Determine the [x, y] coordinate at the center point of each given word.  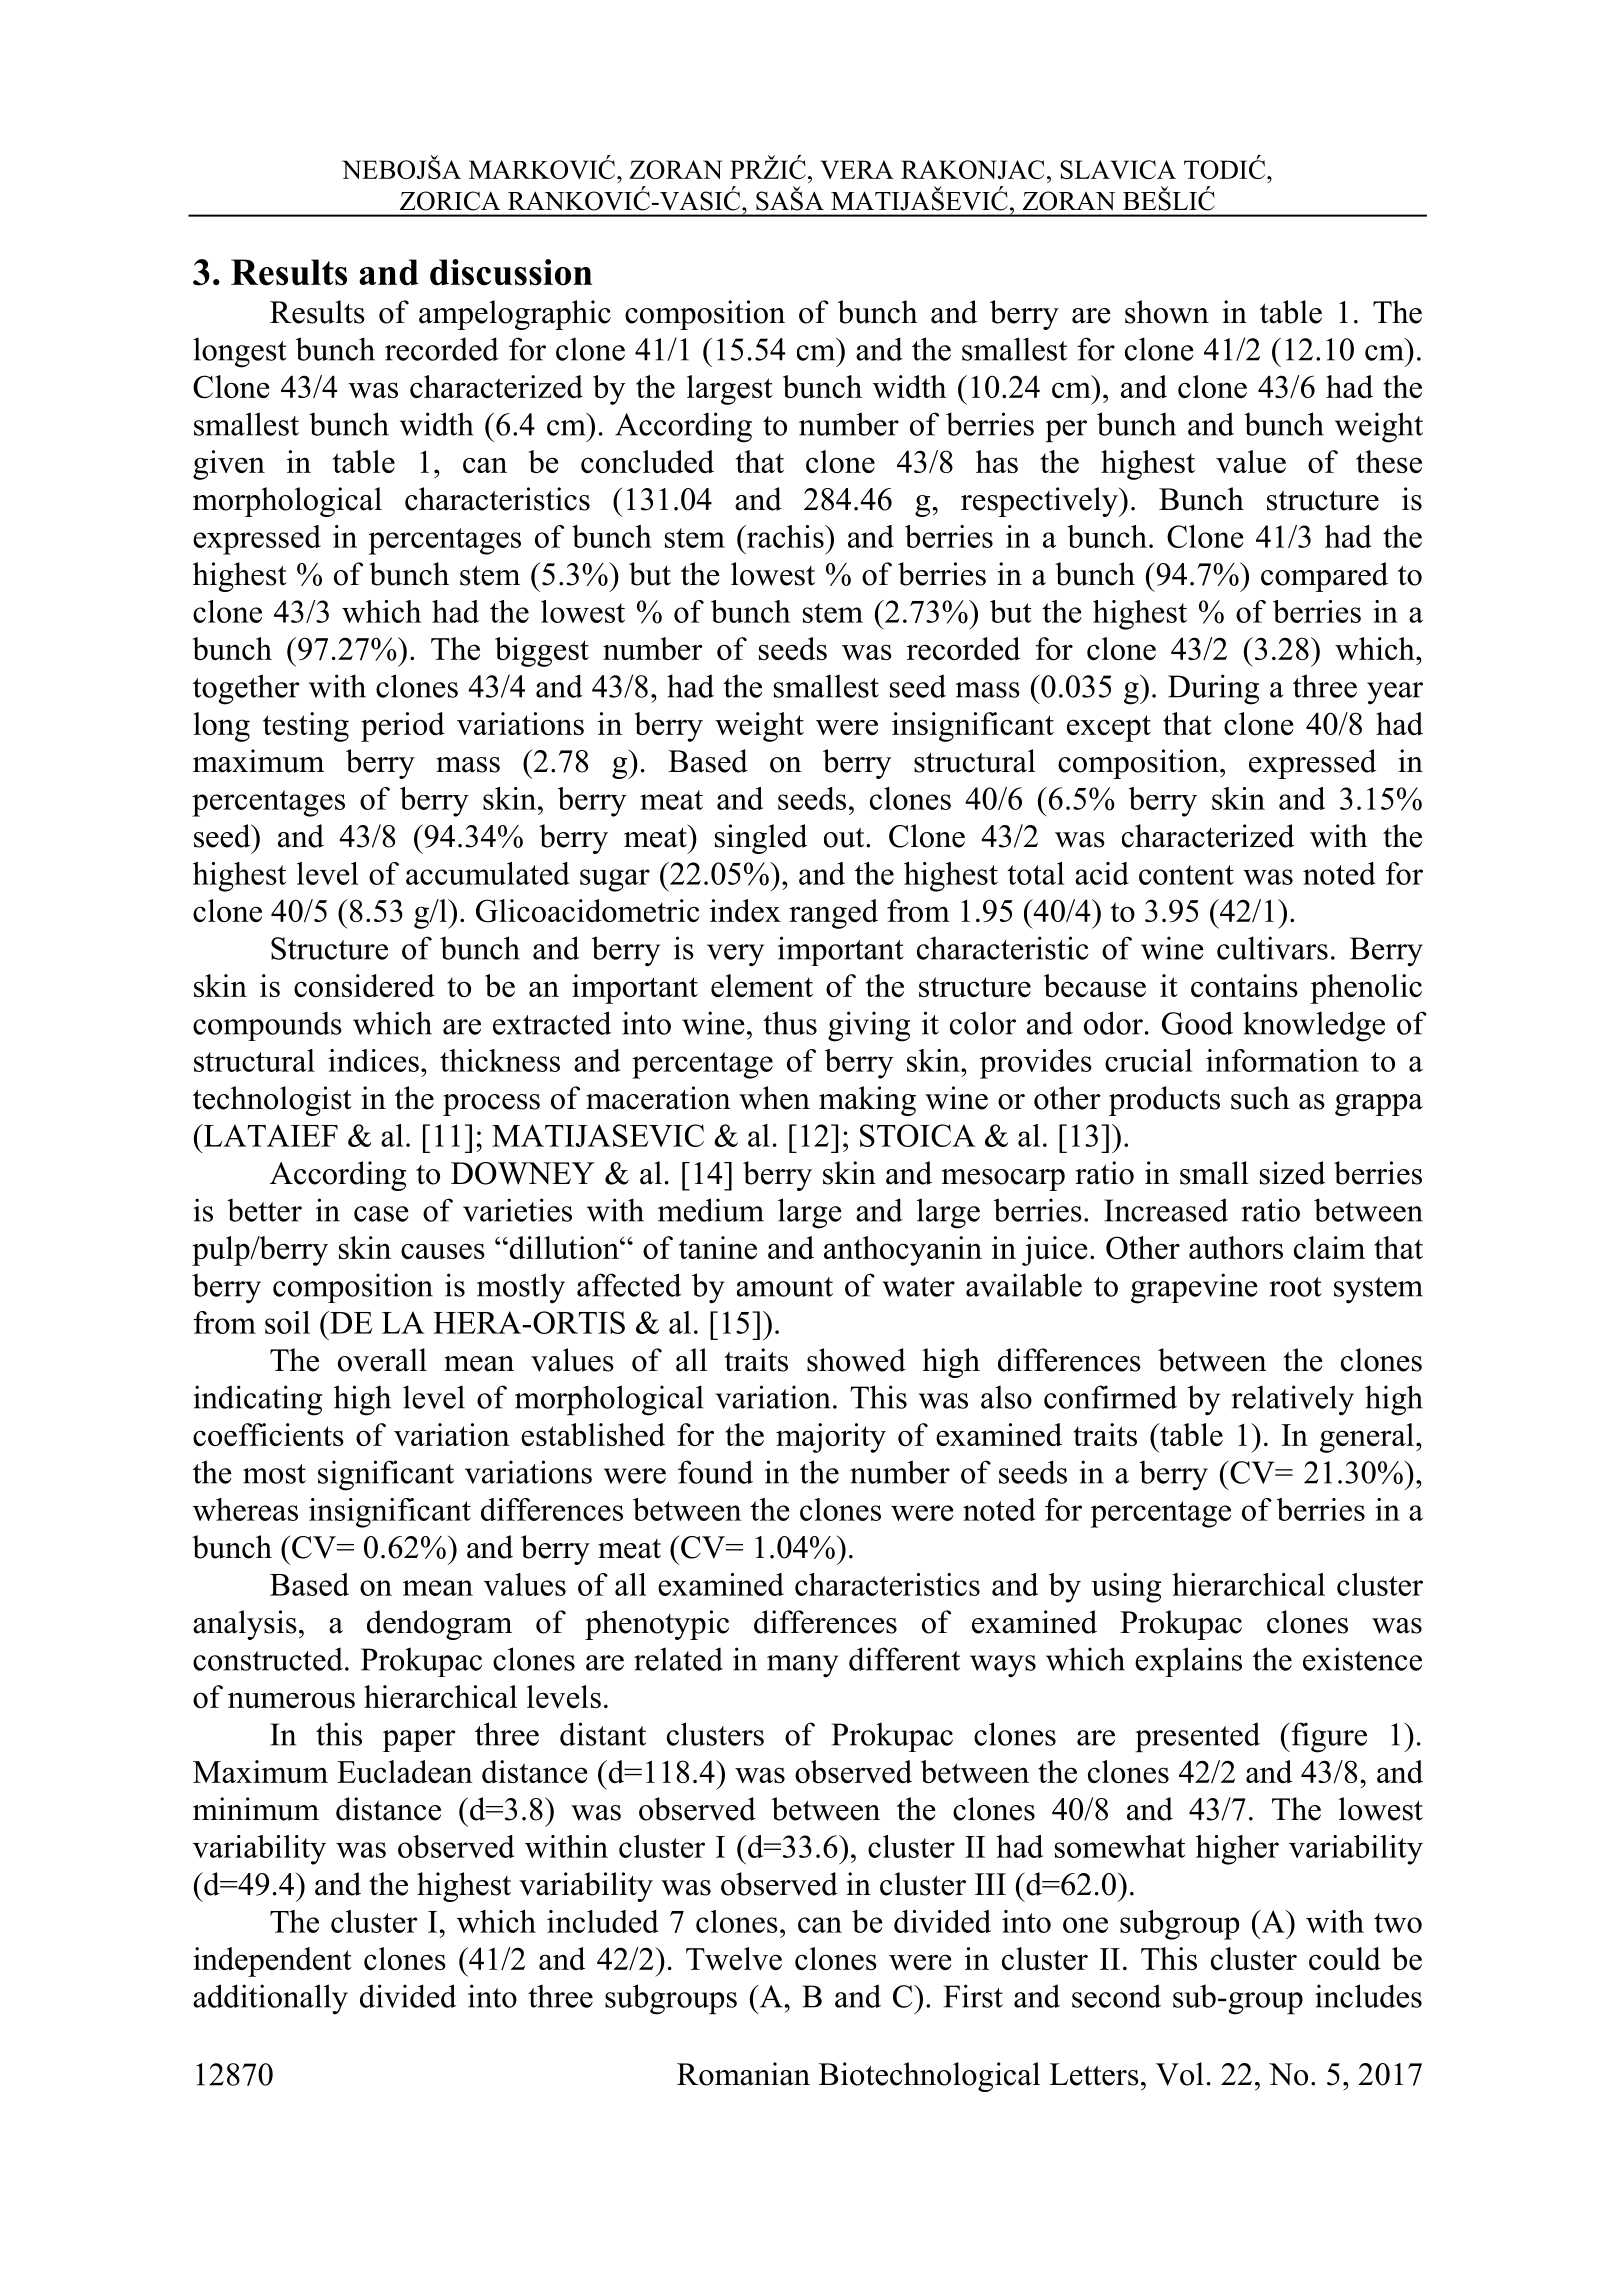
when [774, 1098]
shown [1167, 312]
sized [1292, 1173]
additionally [270, 1999]
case [381, 1214]
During [1213, 689]
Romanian [743, 2074]
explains [1188, 1662]
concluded [647, 461]
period [403, 727]
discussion [511, 272]
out [845, 838]
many [803, 1666]
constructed [268, 1659]
